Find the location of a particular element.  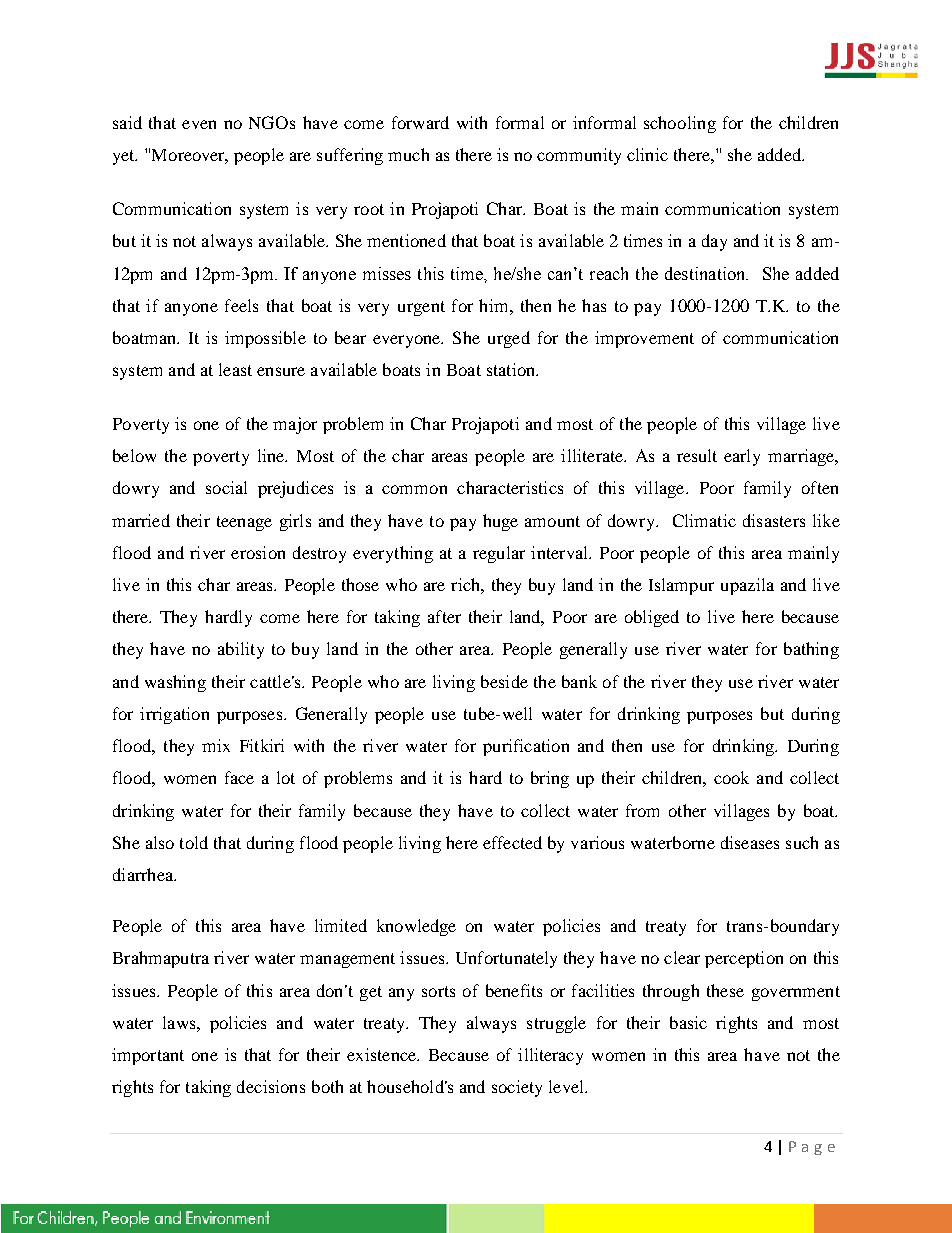

laws is located at coordinates (180, 1022).
